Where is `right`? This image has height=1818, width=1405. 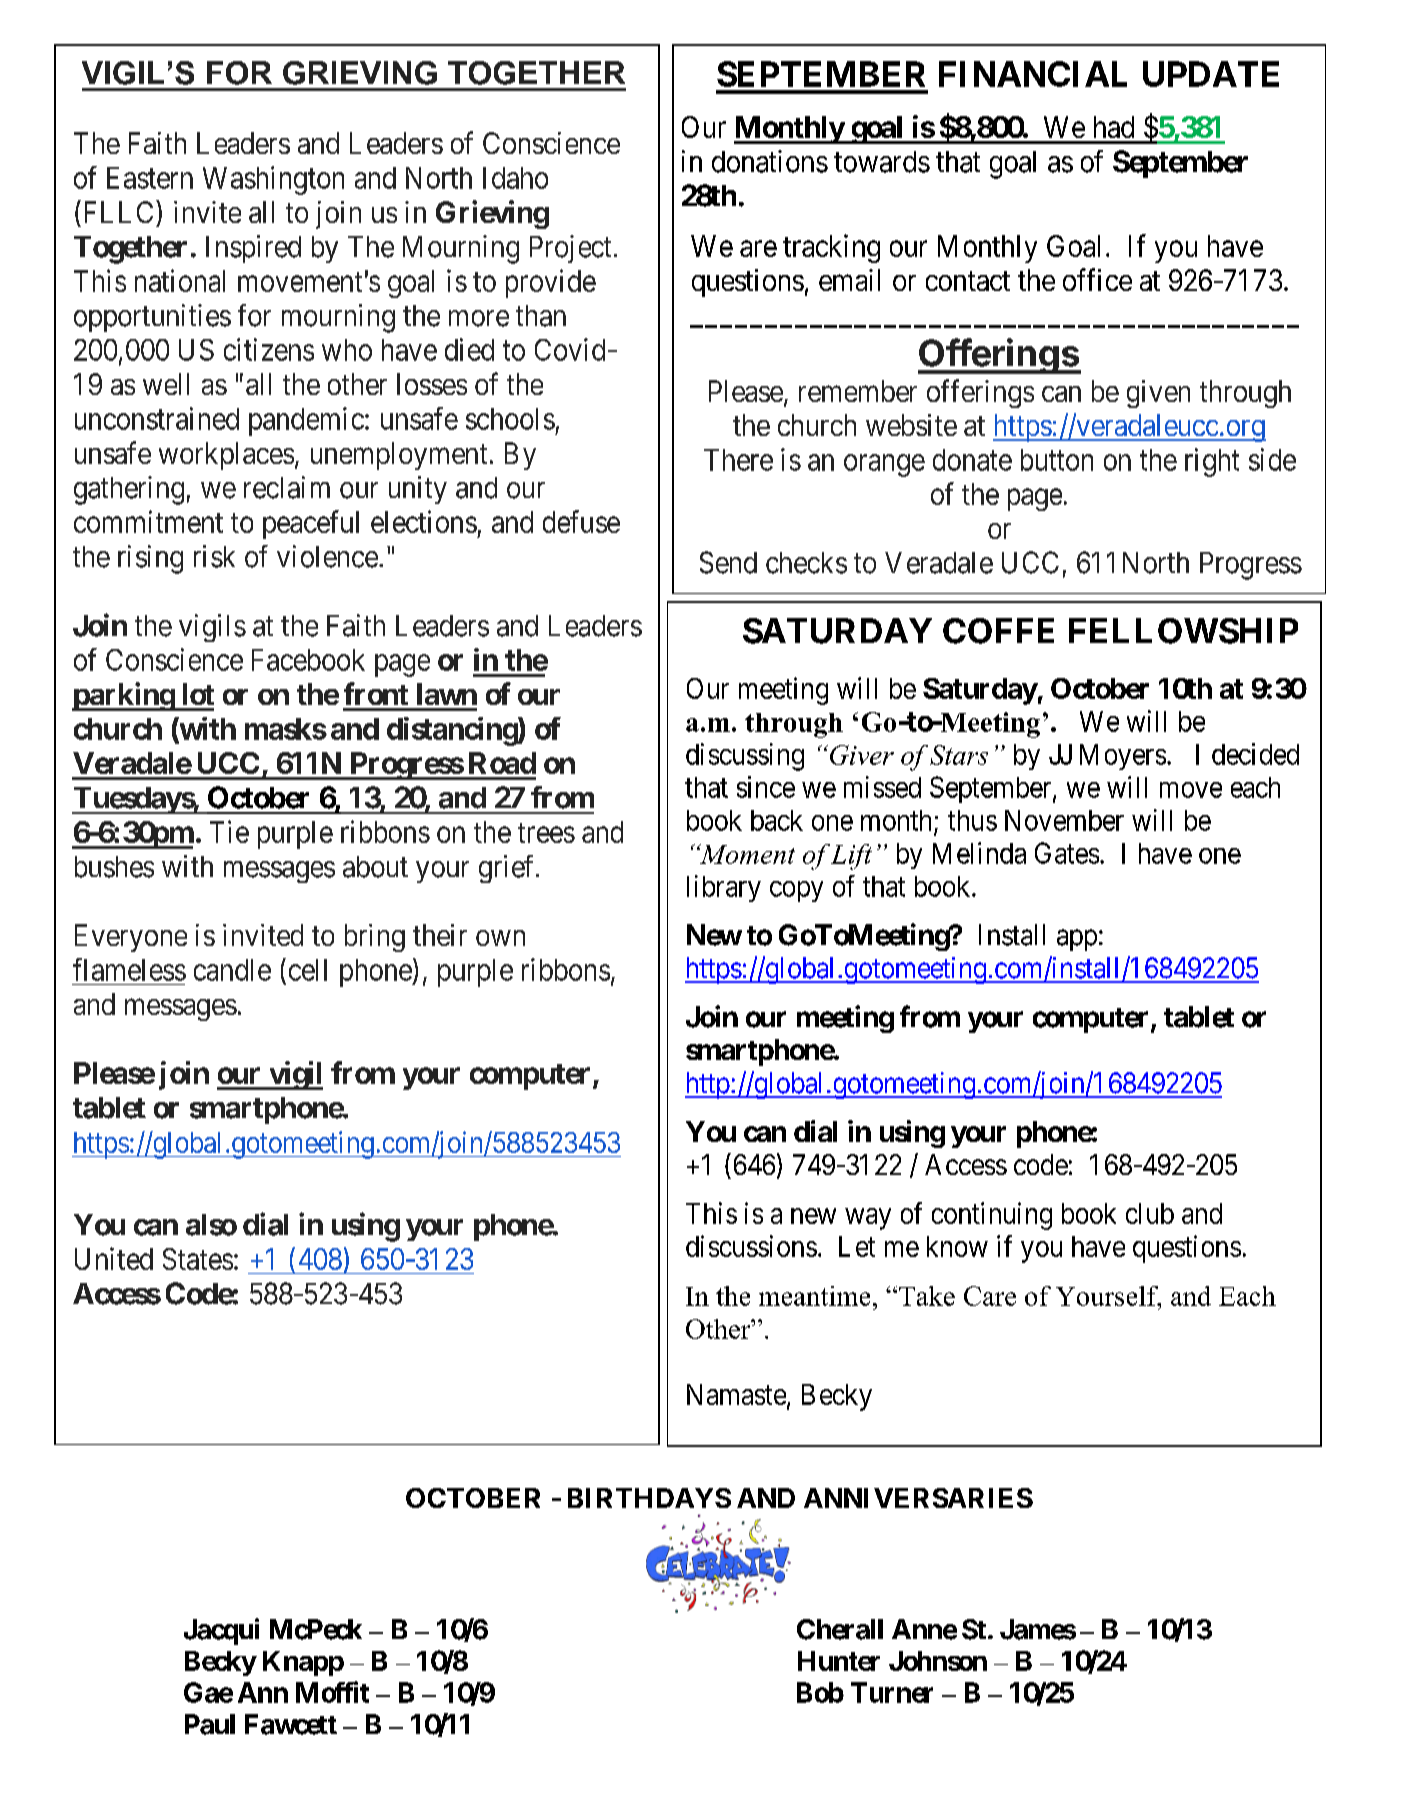 right is located at coordinates (1212, 462).
